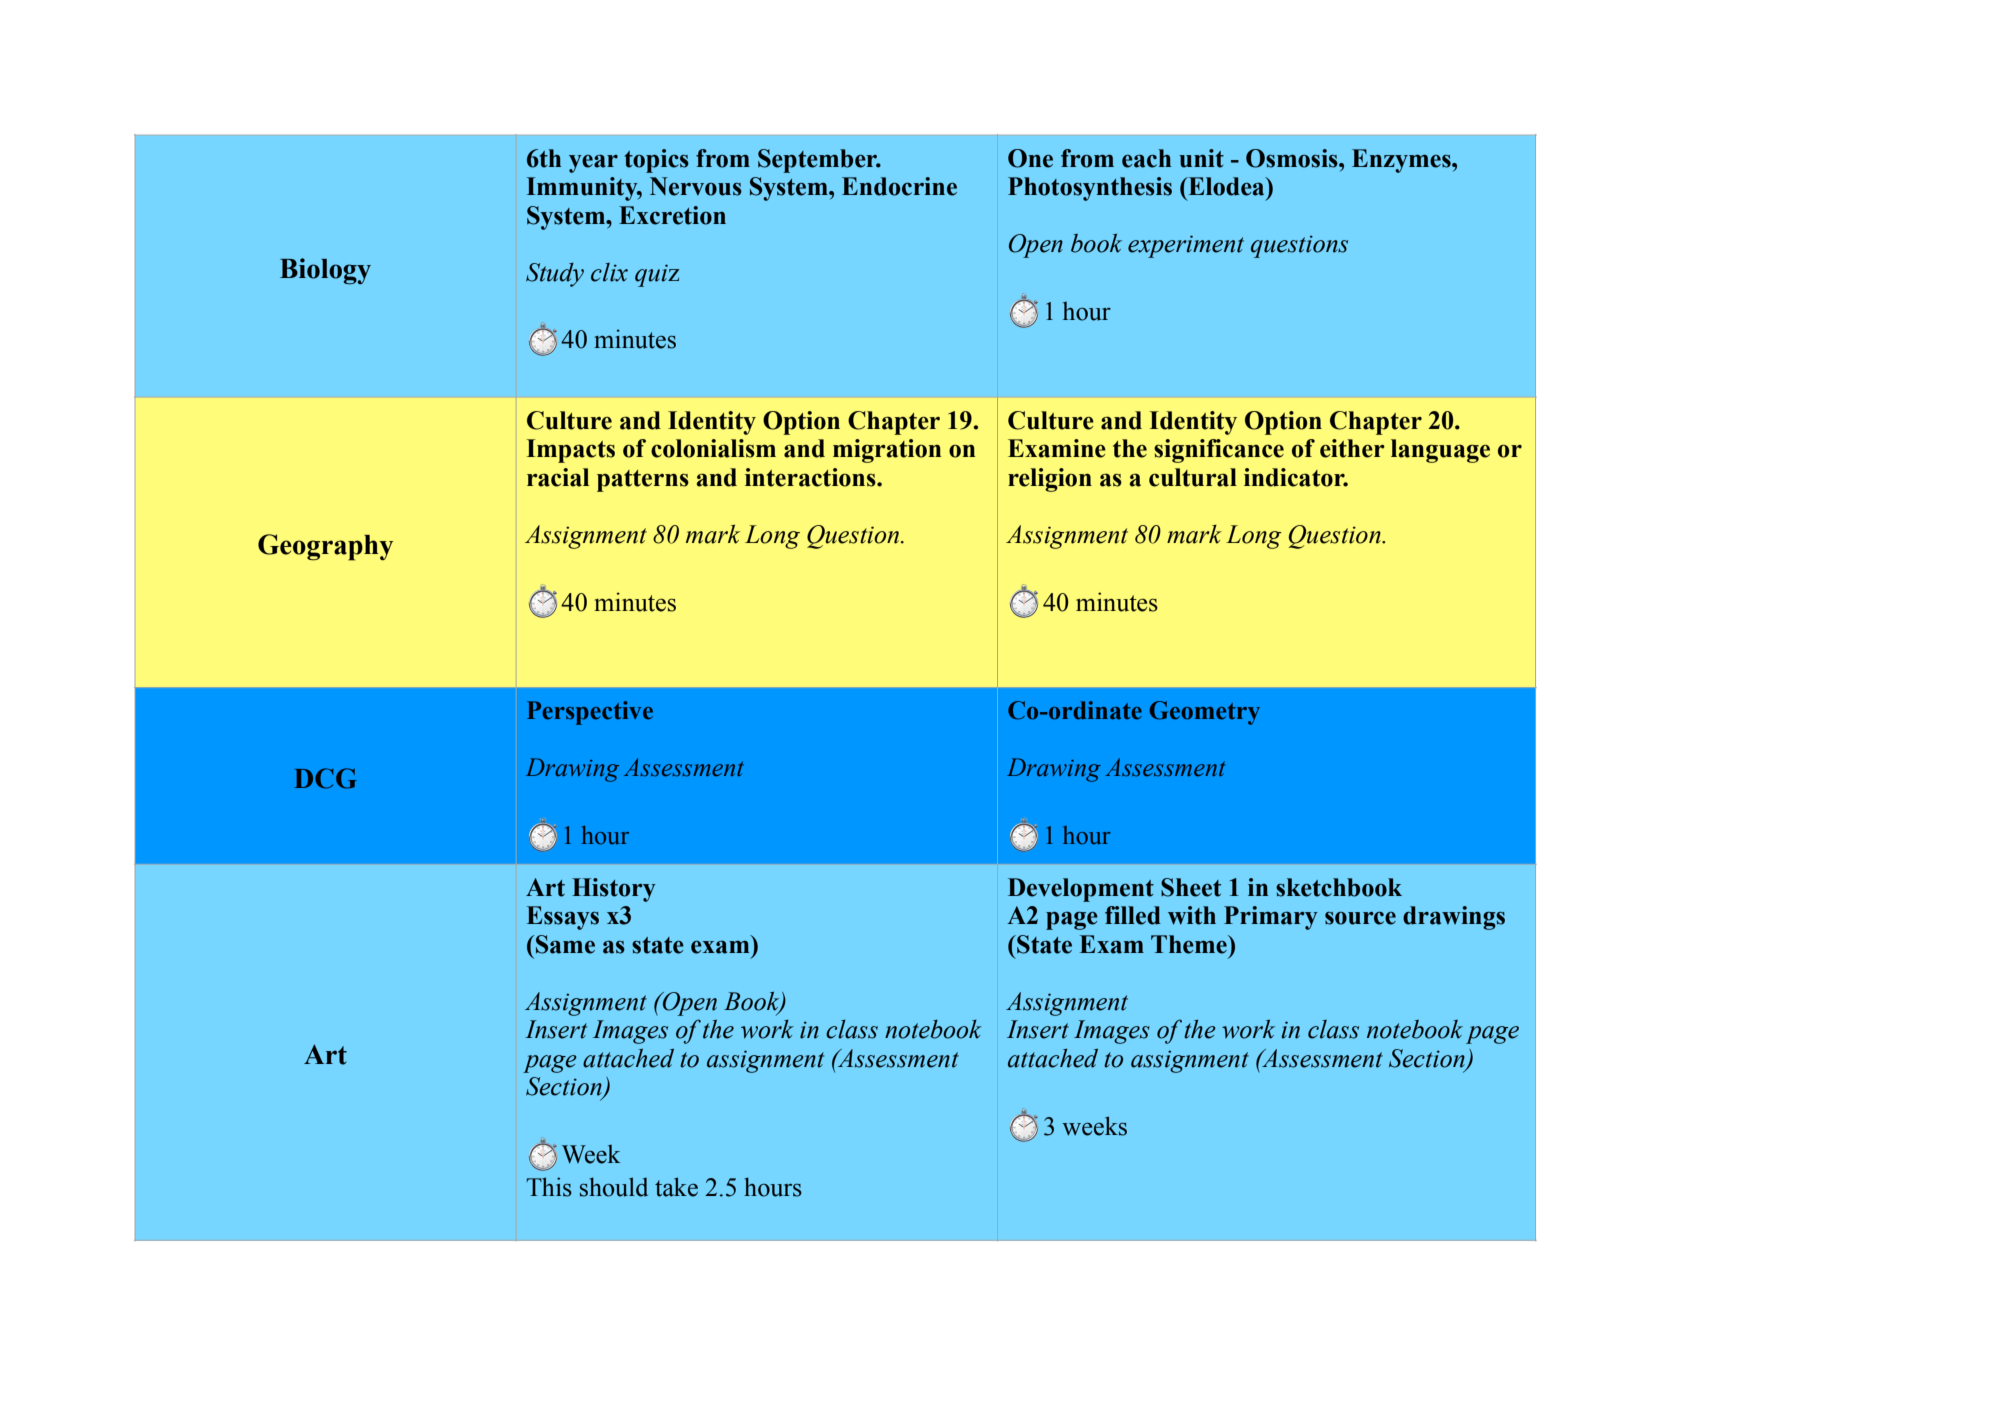 The width and height of the screenshot is (1999, 1413). What do you see at coordinates (1352, 448) in the screenshot?
I see `either` at bounding box center [1352, 448].
